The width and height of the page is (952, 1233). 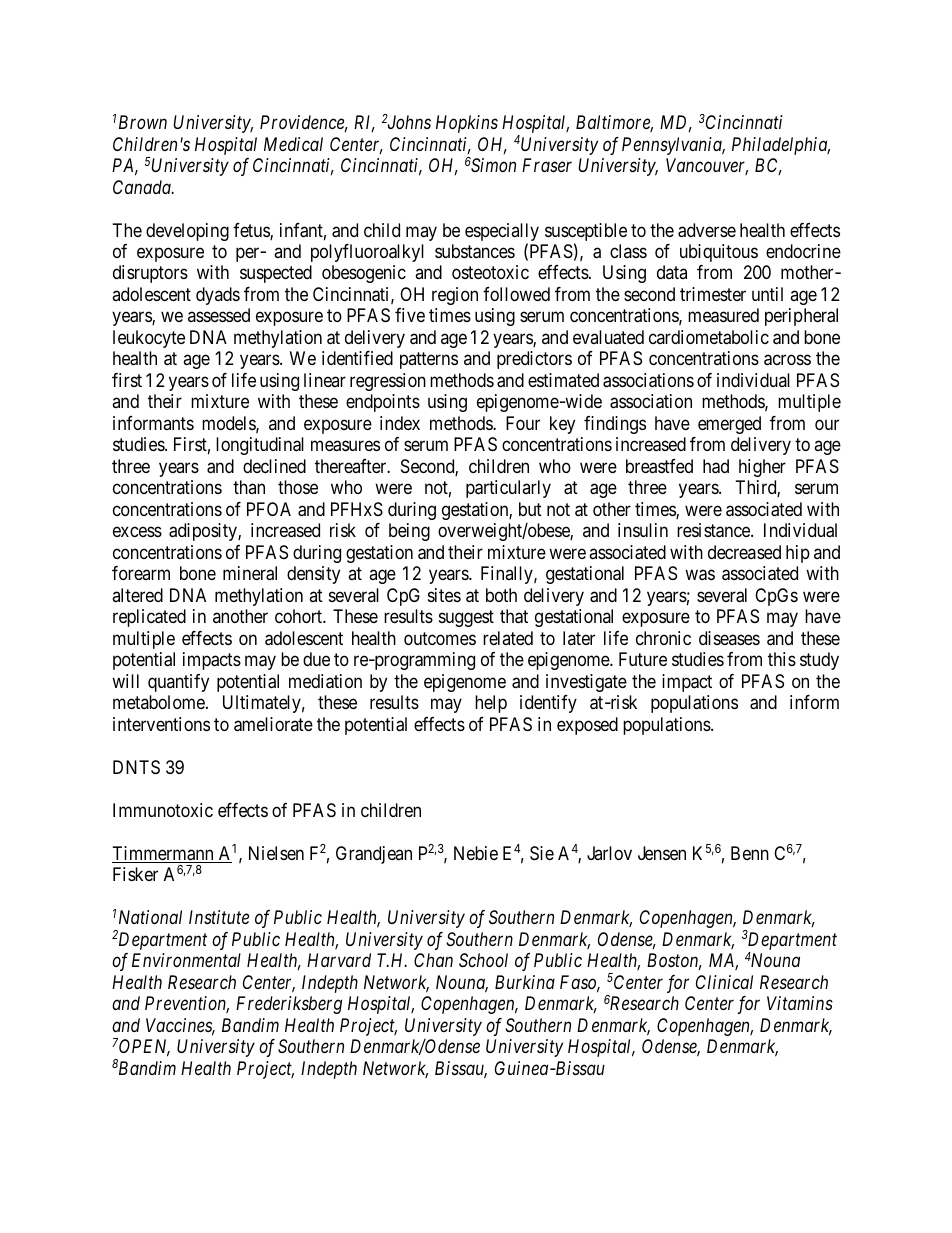 I want to click on Four, so click(x=523, y=423).
